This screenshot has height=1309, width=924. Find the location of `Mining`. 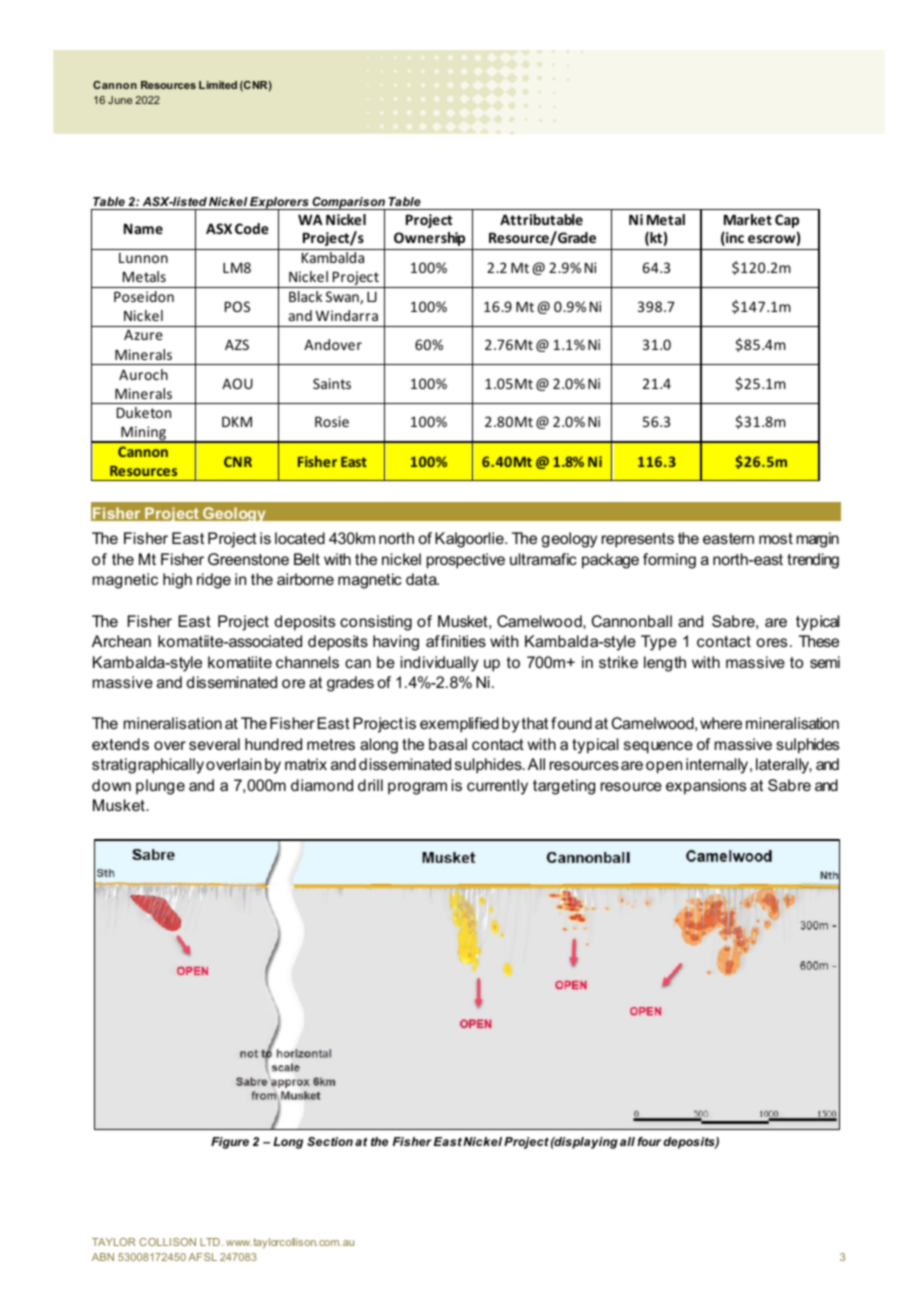

Mining is located at coordinates (144, 434).
